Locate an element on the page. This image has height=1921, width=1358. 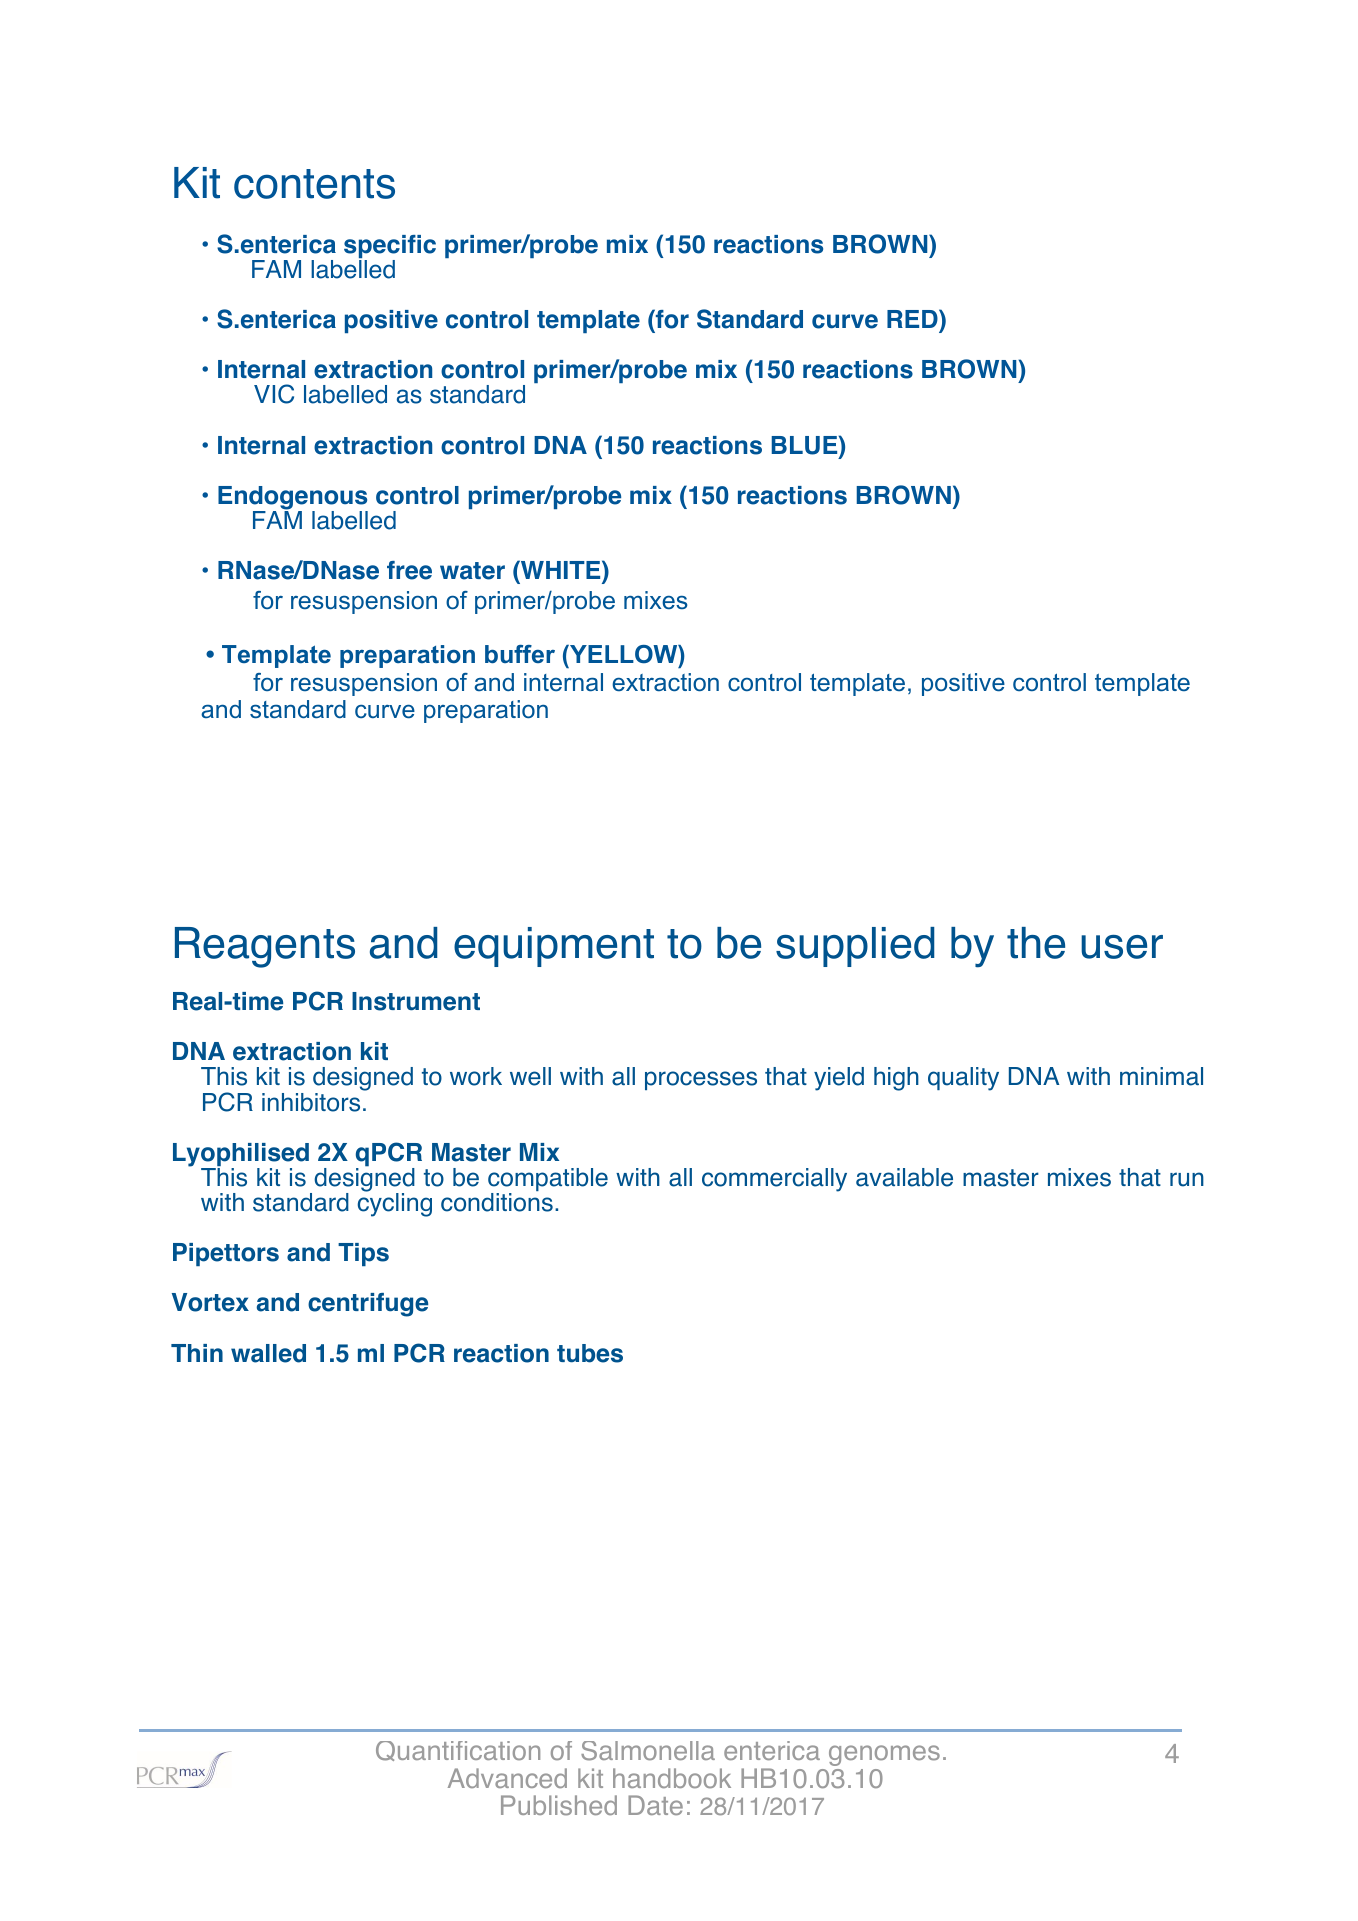
RED is located at coordinates (913, 318).
